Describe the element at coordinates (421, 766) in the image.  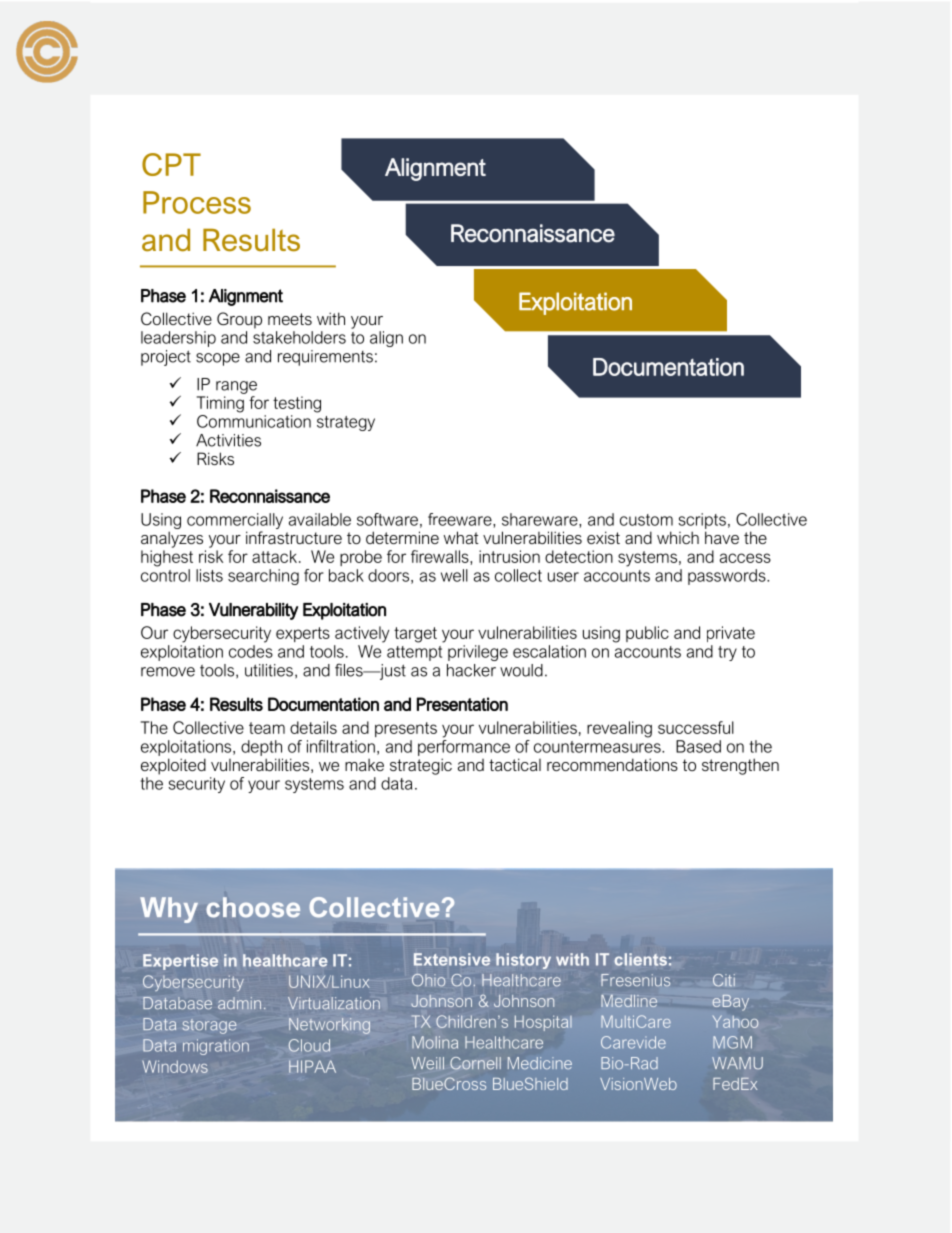
I see `strategic` at that location.
